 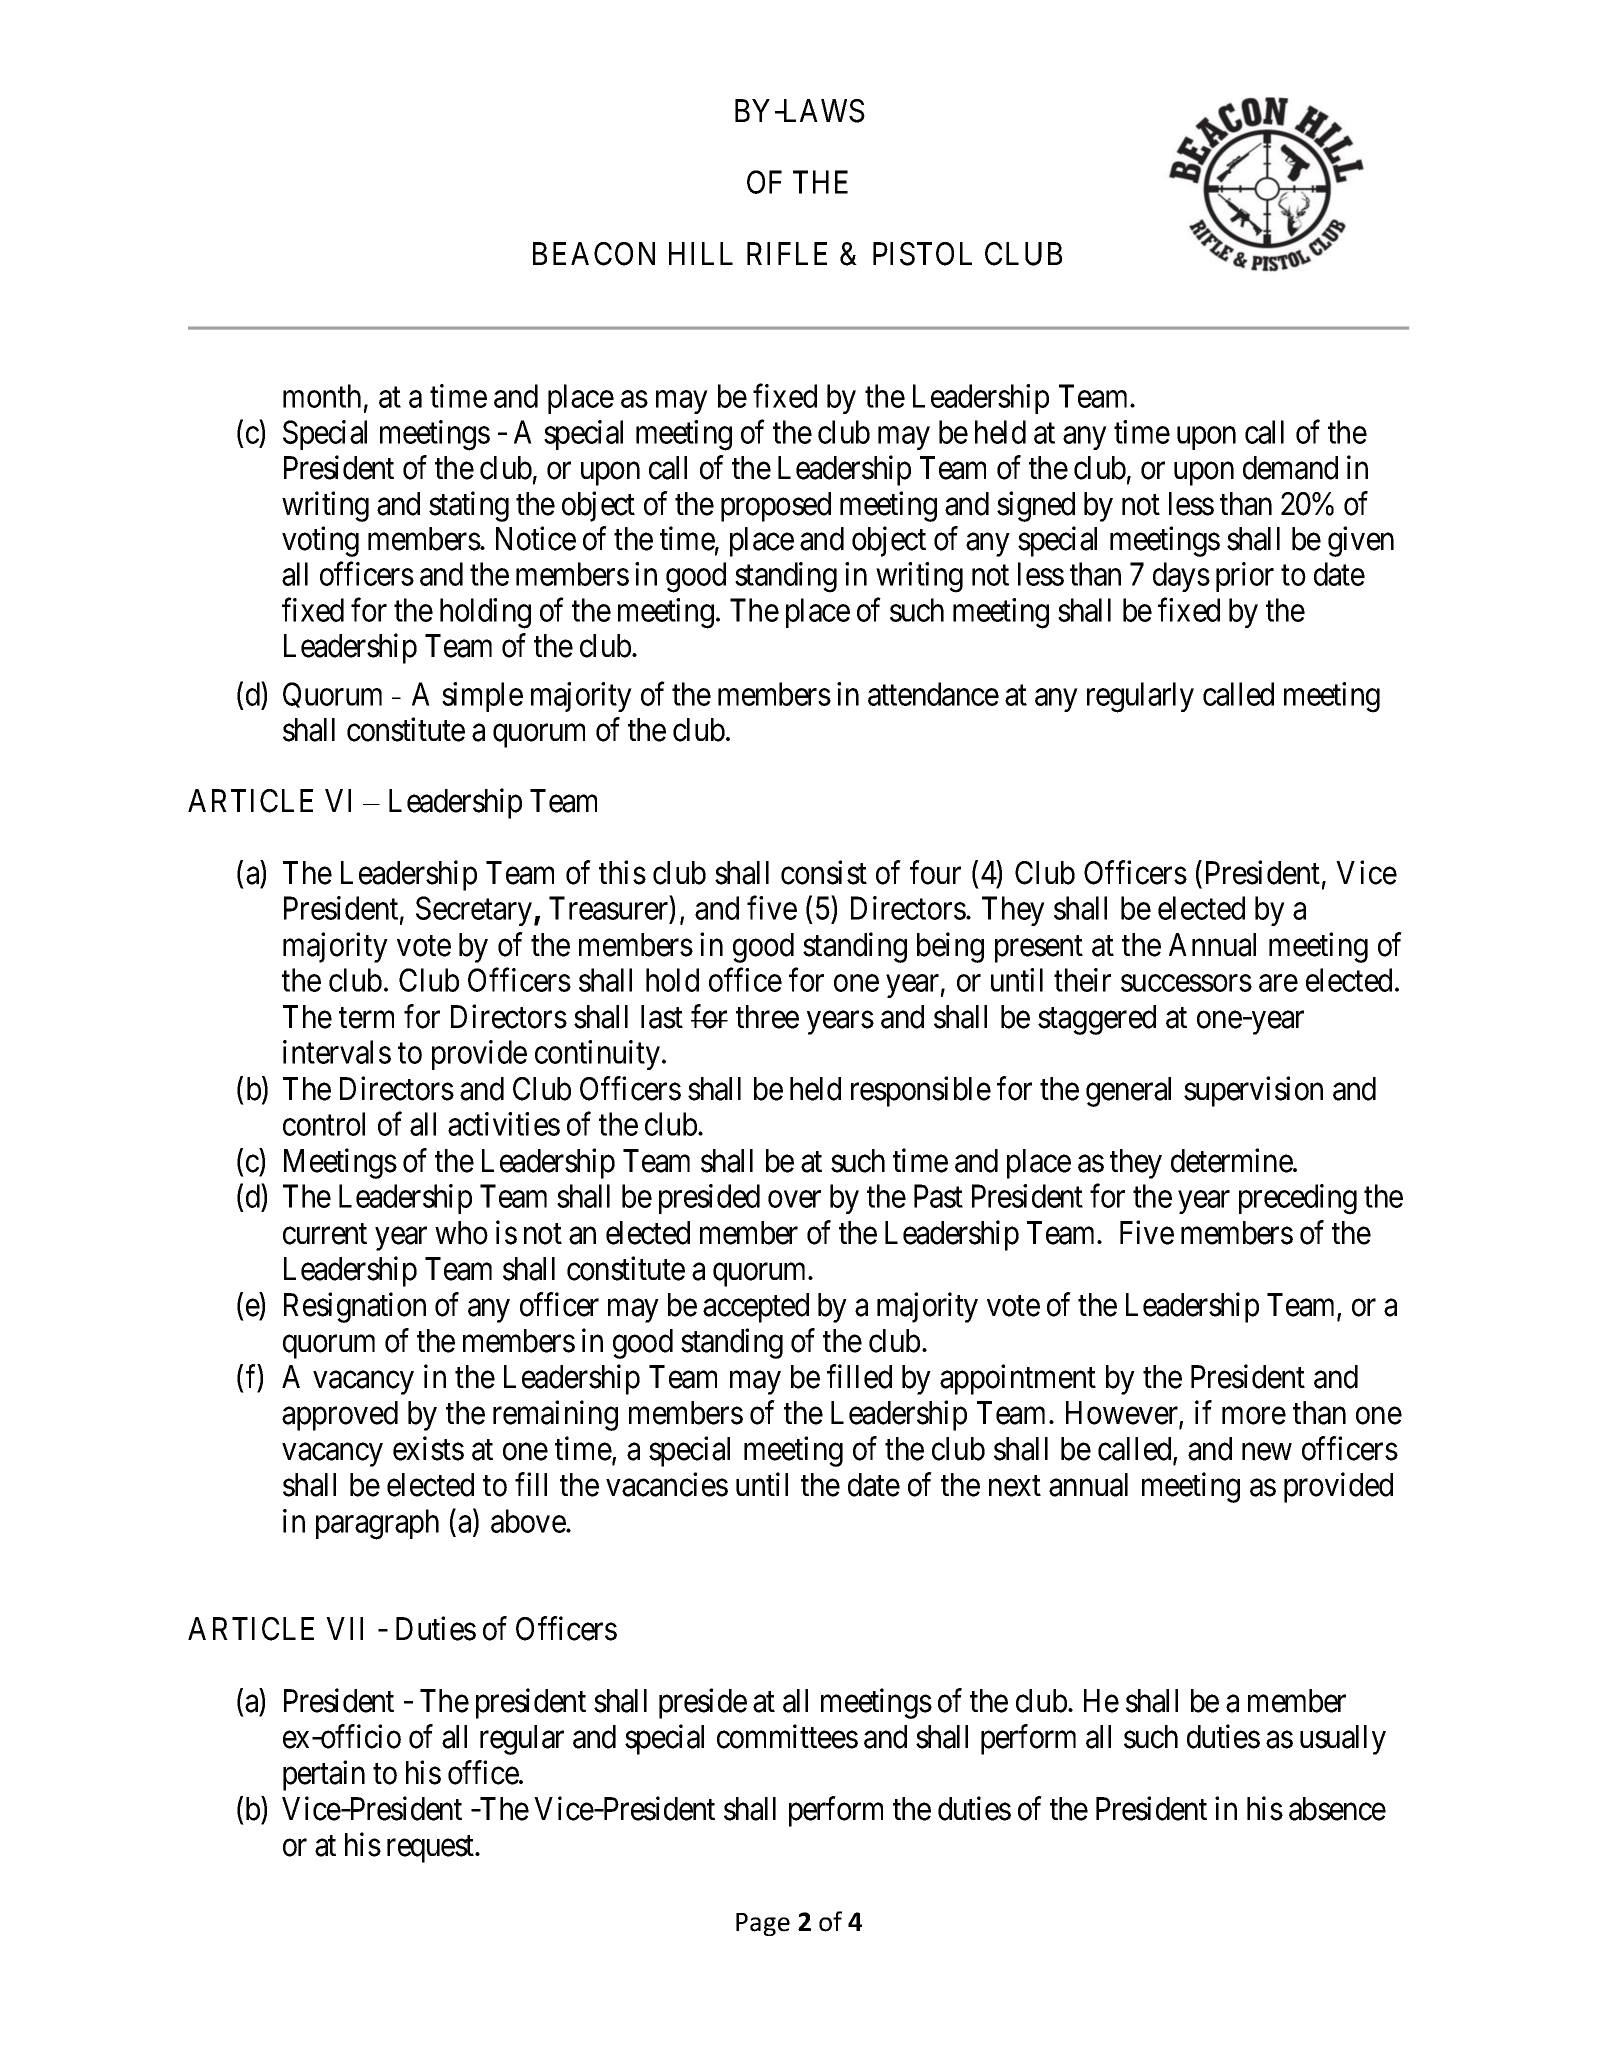 I want to click on are, so click(x=1278, y=983).
